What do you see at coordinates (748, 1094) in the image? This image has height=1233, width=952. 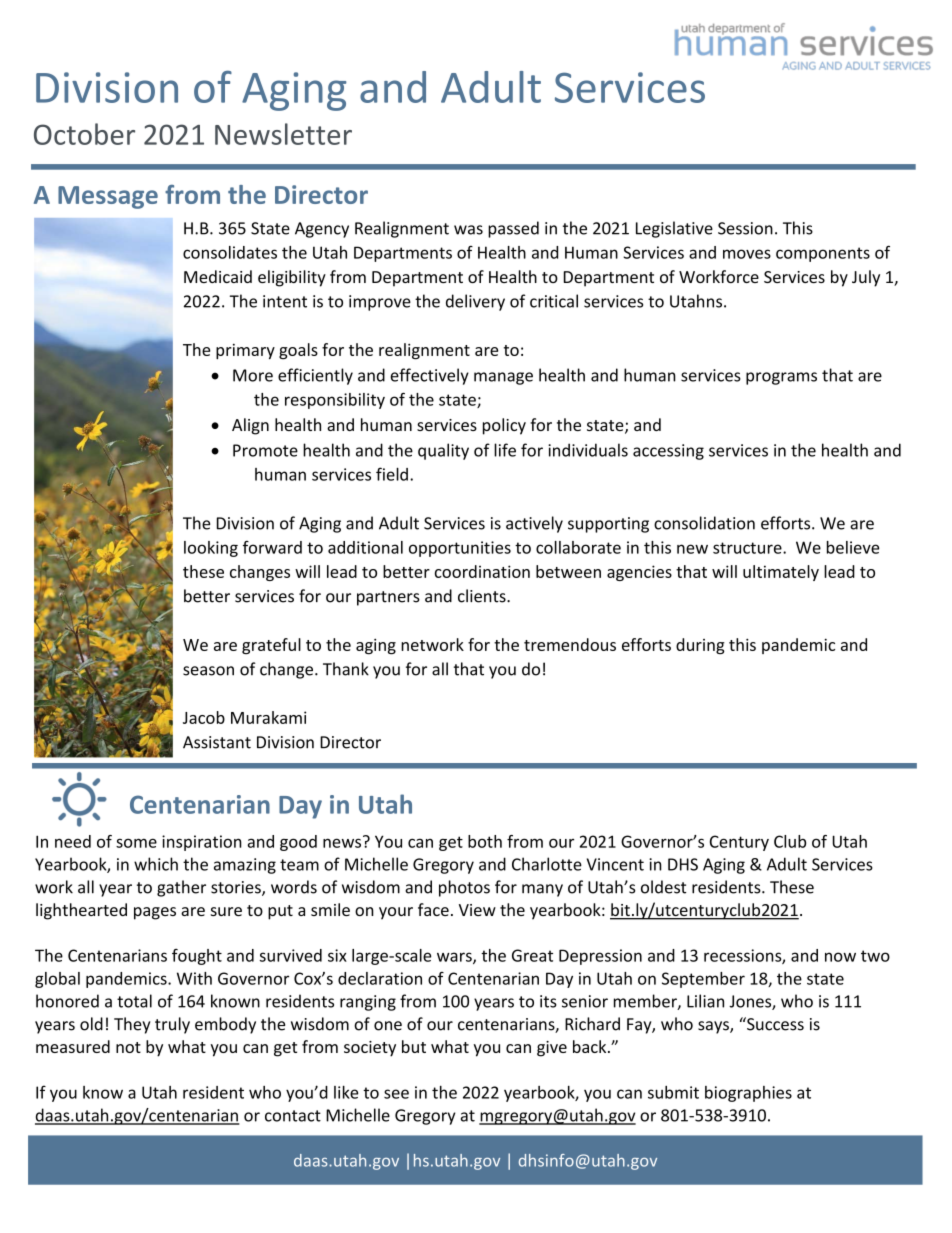 I see `biographies` at bounding box center [748, 1094].
